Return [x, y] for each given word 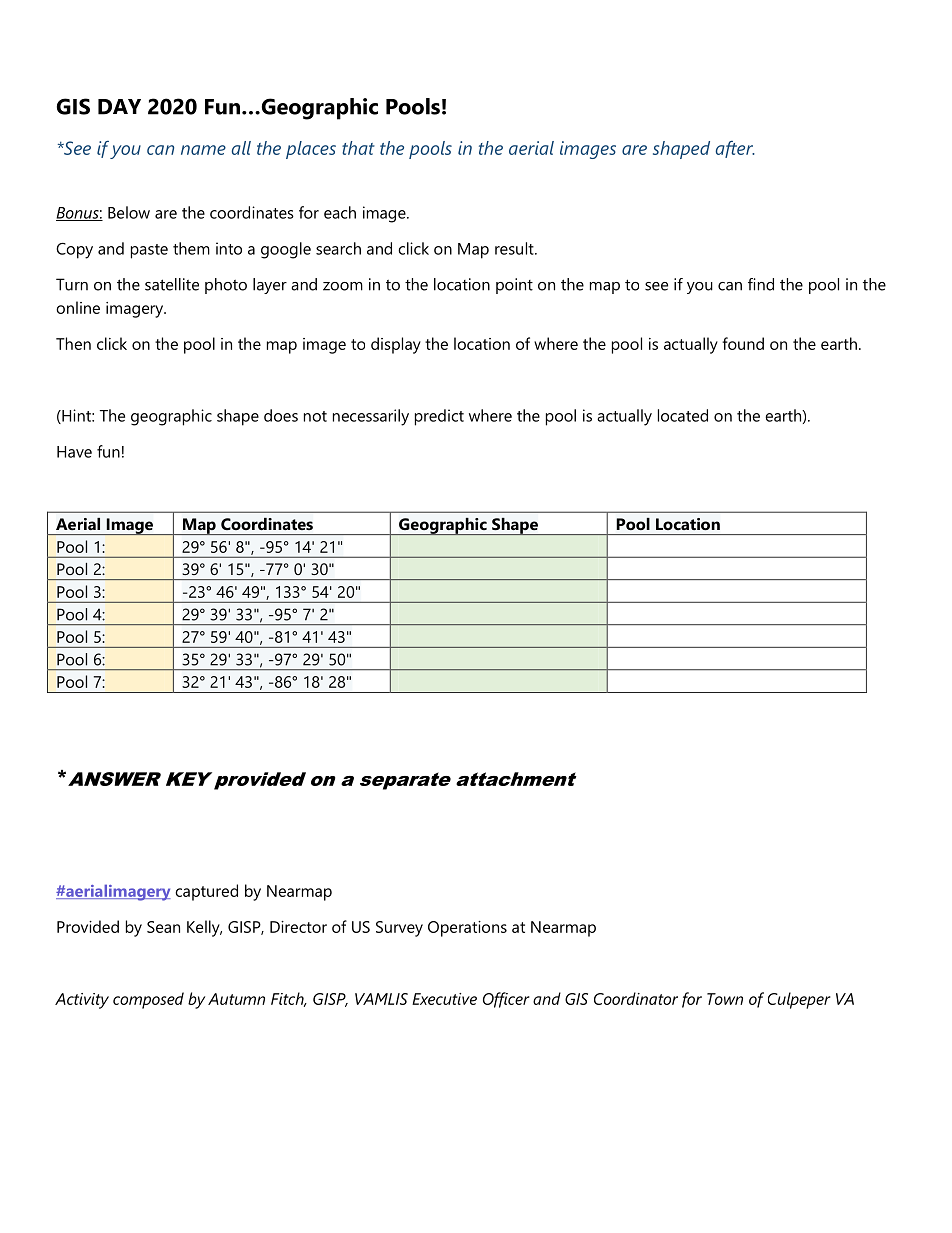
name [203, 150]
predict [439, 417]
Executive [444, 999]
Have [74, 452]
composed [148, 1000]
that [358, 148]
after [735, 149]
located [683, 415]
